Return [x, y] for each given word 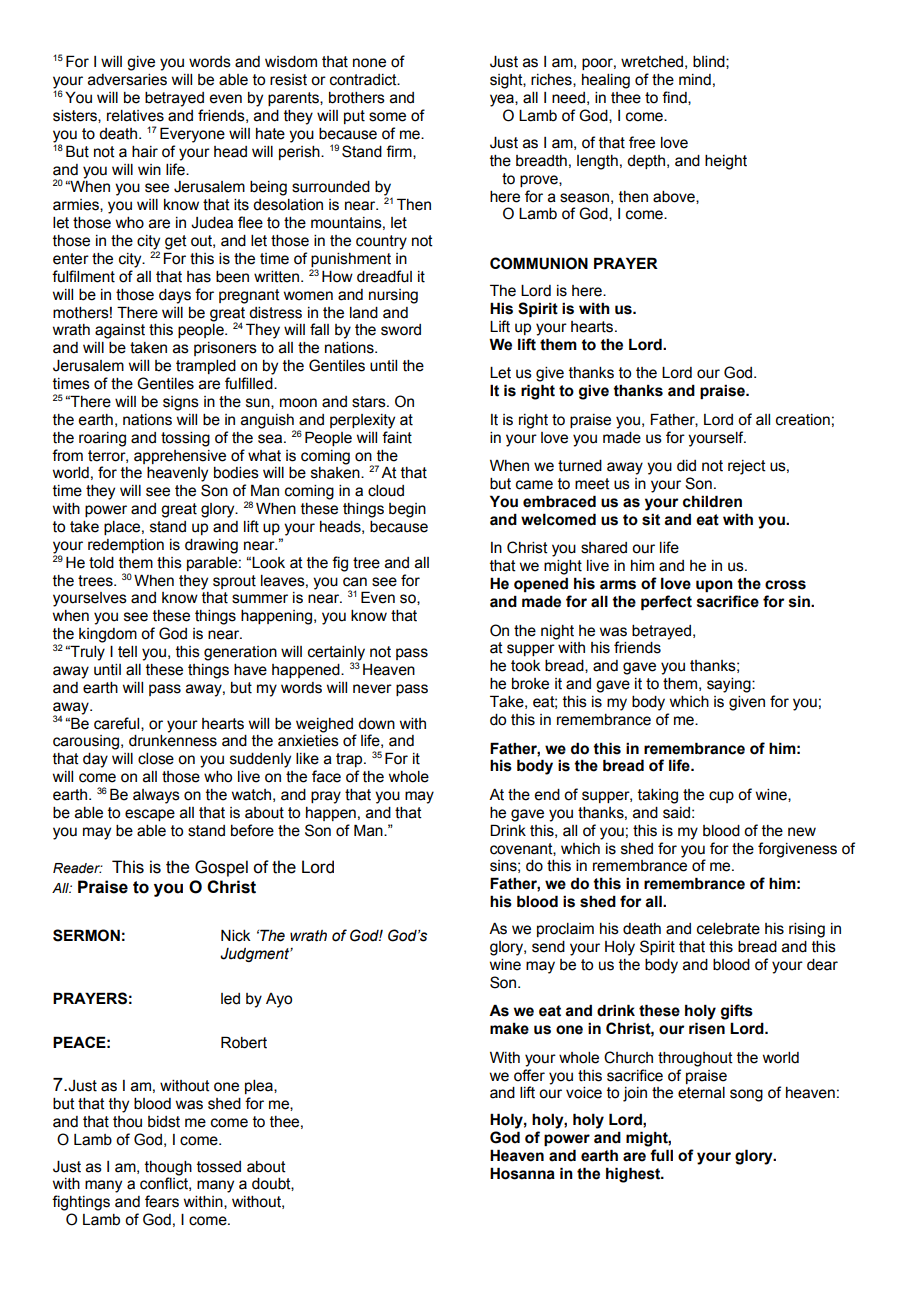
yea [503, 100]
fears [162, 1201]
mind [695, 80]
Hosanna [522, 1173]
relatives [135, 116]
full [661, 1155]
